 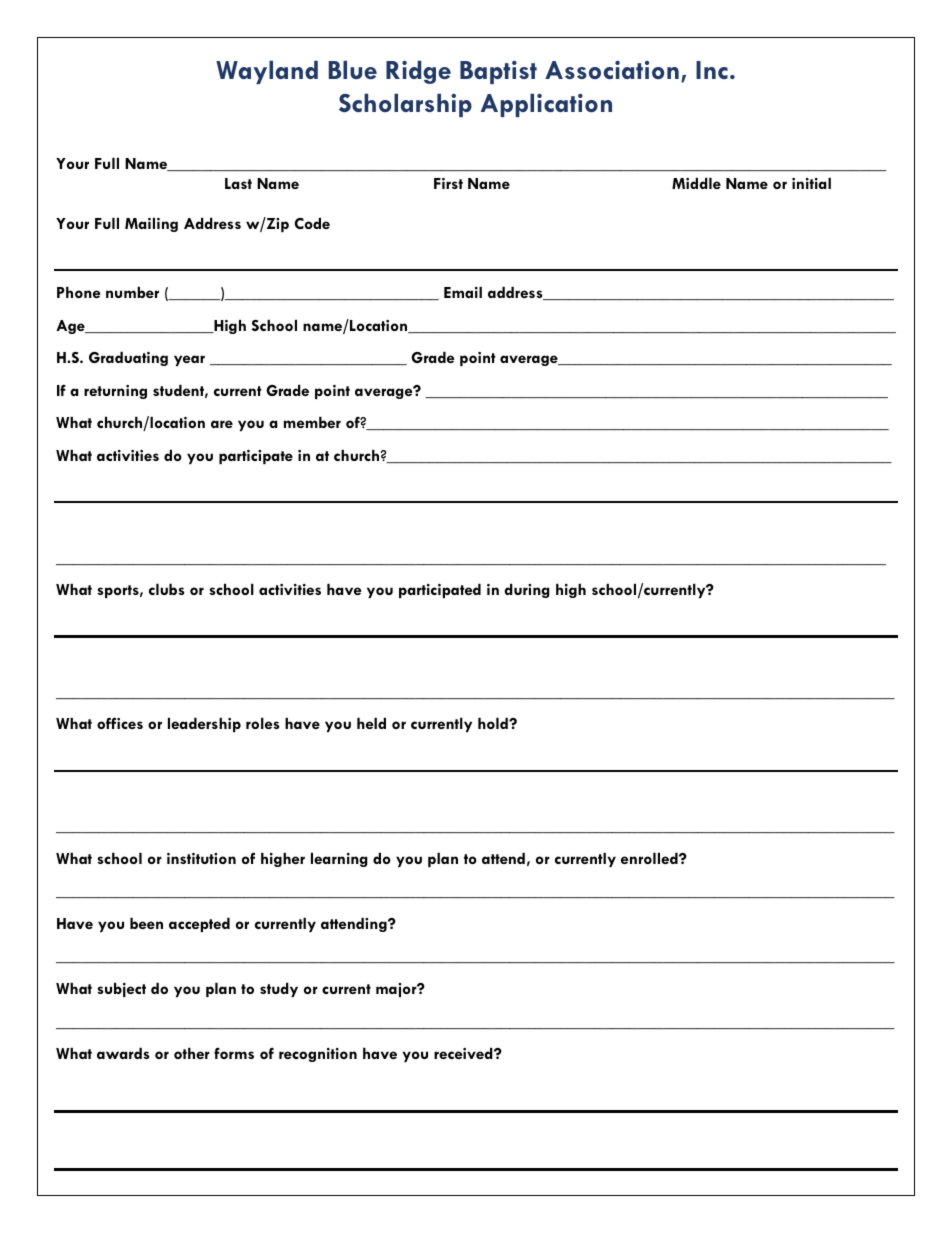 I want to click on Inc, so click(x=712, y=70).
